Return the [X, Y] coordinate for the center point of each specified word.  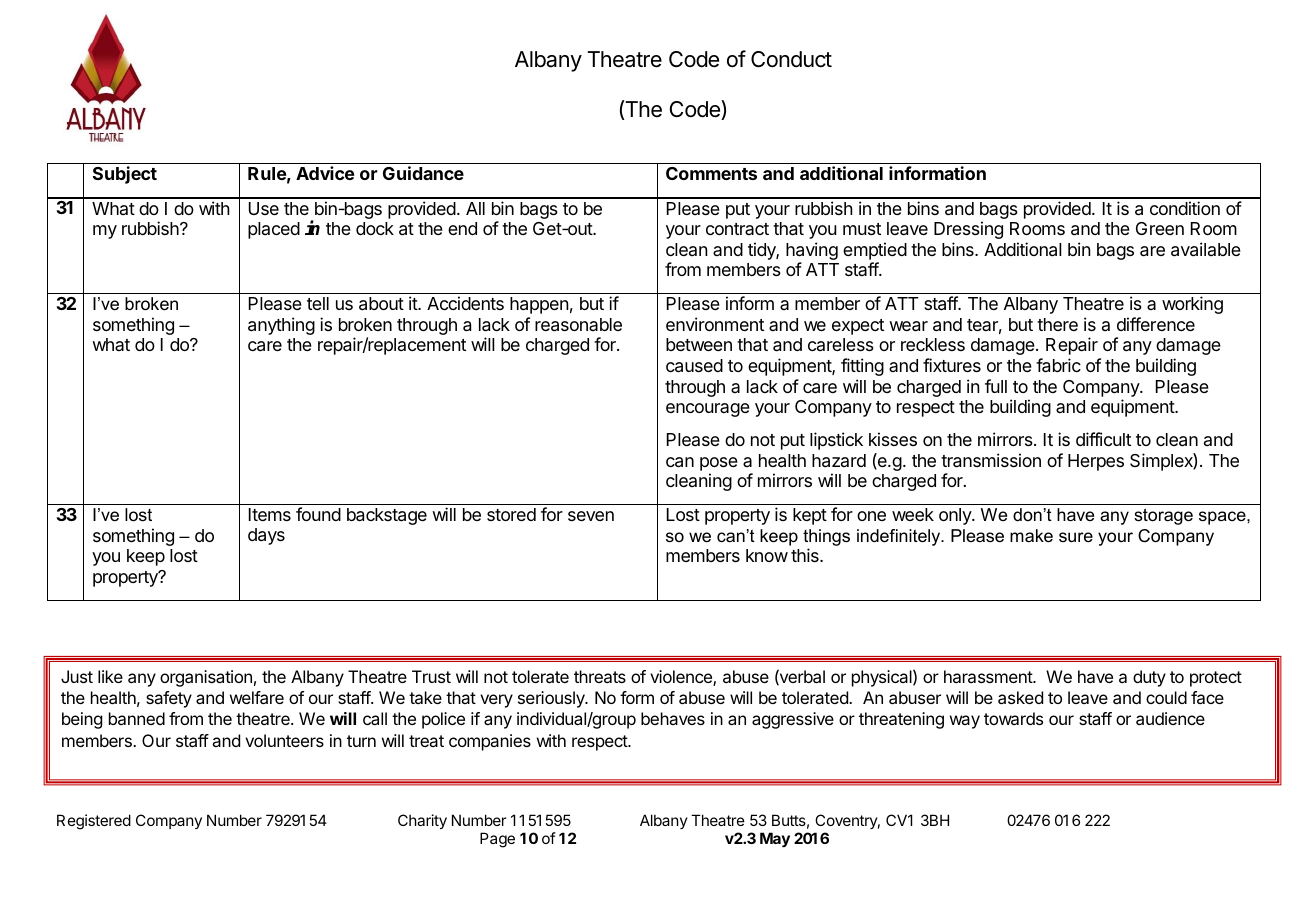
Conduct [791, 59]
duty [1149, 678]
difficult [1103, 439]
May [775, 840]
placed [274, 230]
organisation [206, 678]
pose [719, 464]
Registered [94, 822]
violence [682, 678]
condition [1185, 208]
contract [737, 229]
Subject [125, 175]
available [1206, 249]
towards [1013, 718]
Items [270, 514]
